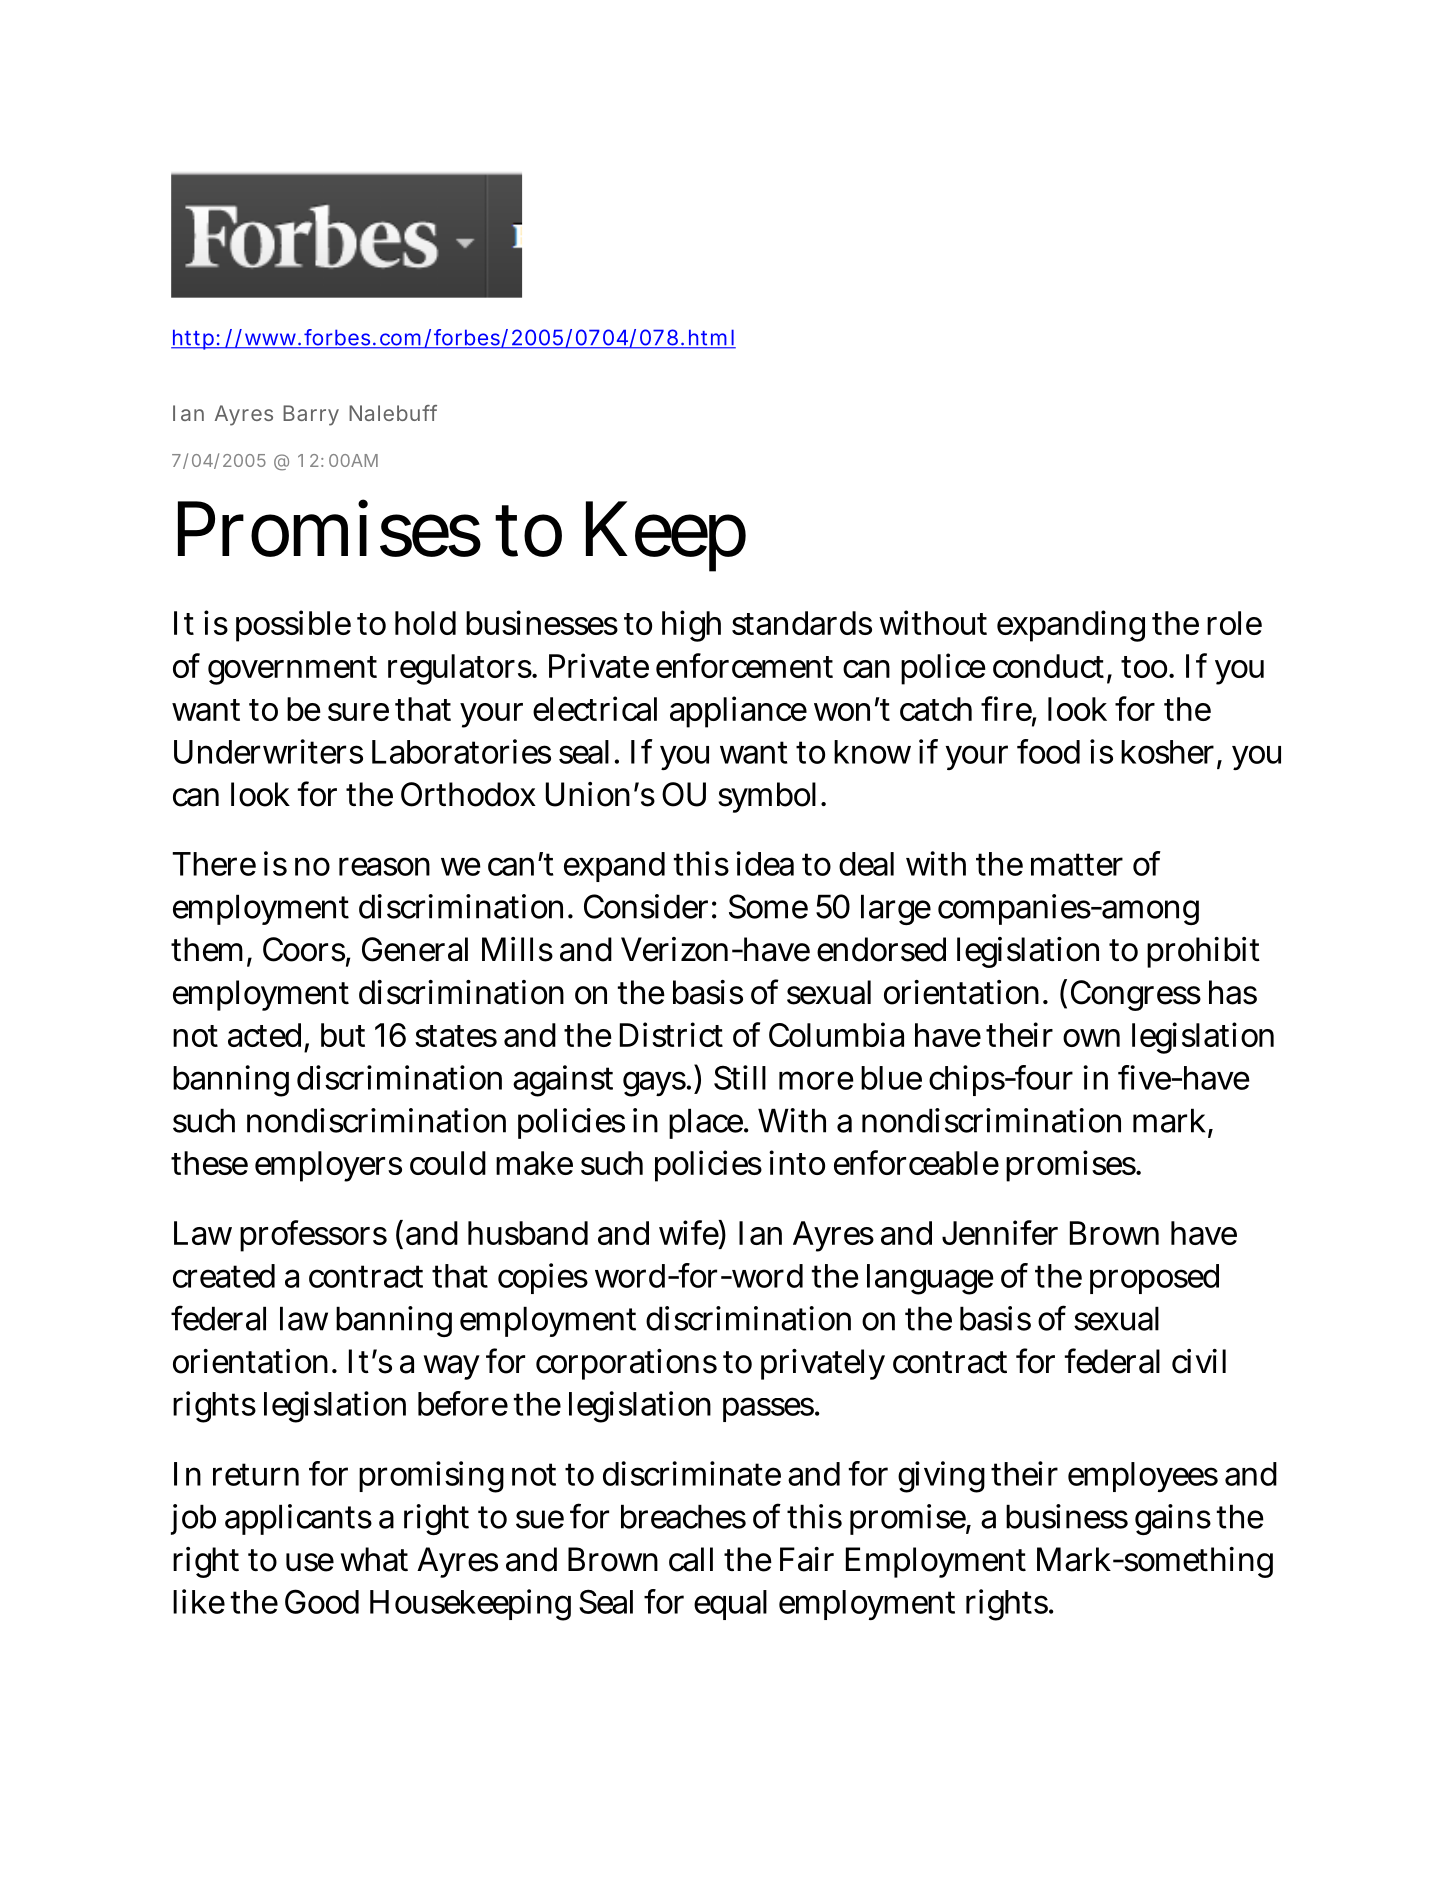 The width and height of the screenshot is (1455, 1883). I want to click on District, so click(671, 1034).
